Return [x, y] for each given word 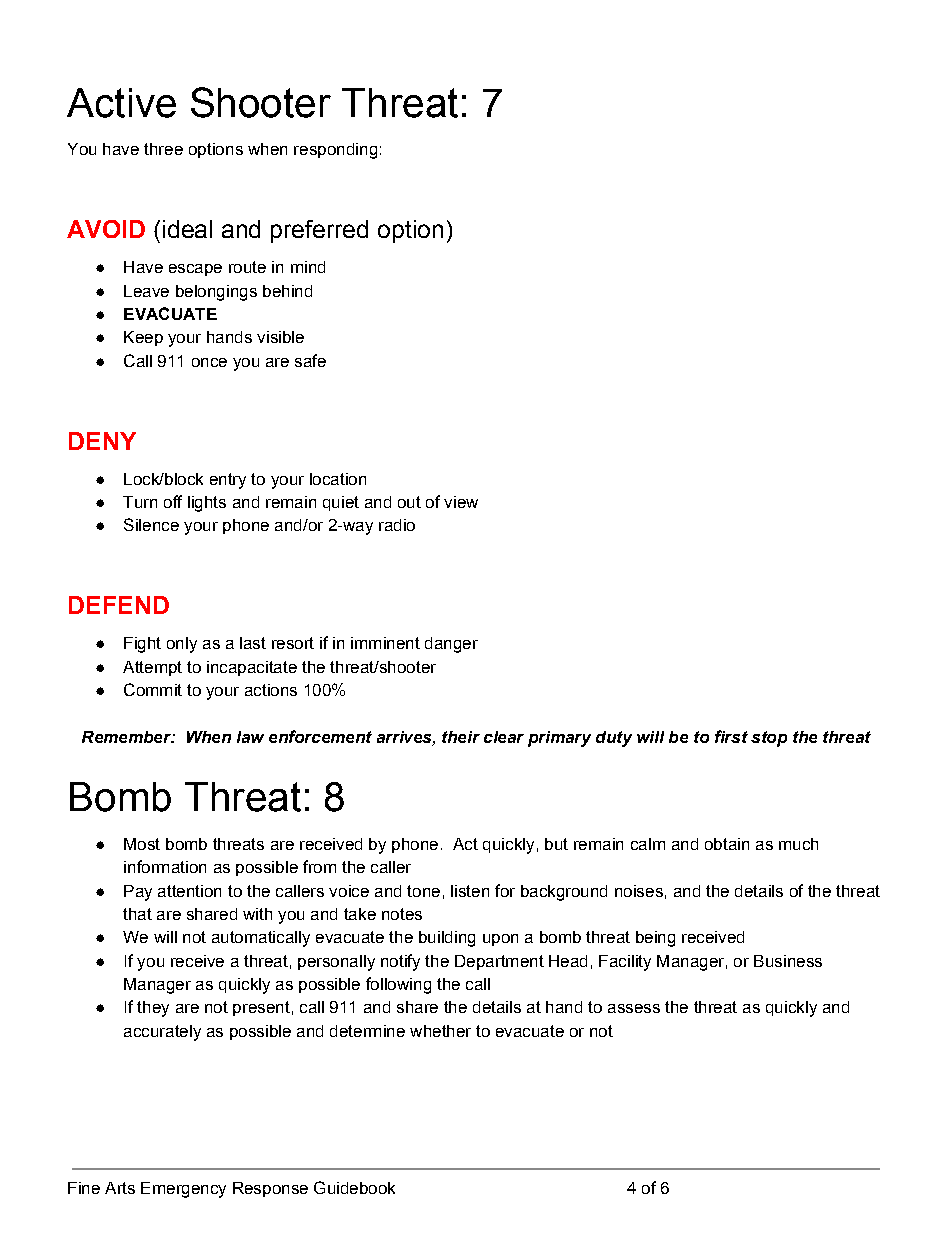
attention [189, 891]
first [731, 736]
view [461, 502]
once [209, 362]
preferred [319, 231]
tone [423, 891]
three [163, 149]
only [182, 645]
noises [639, 891]
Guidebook [354, 1187]
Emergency [183, 1190]
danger [451, 645]
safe [310, 360]
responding [335, 151]
